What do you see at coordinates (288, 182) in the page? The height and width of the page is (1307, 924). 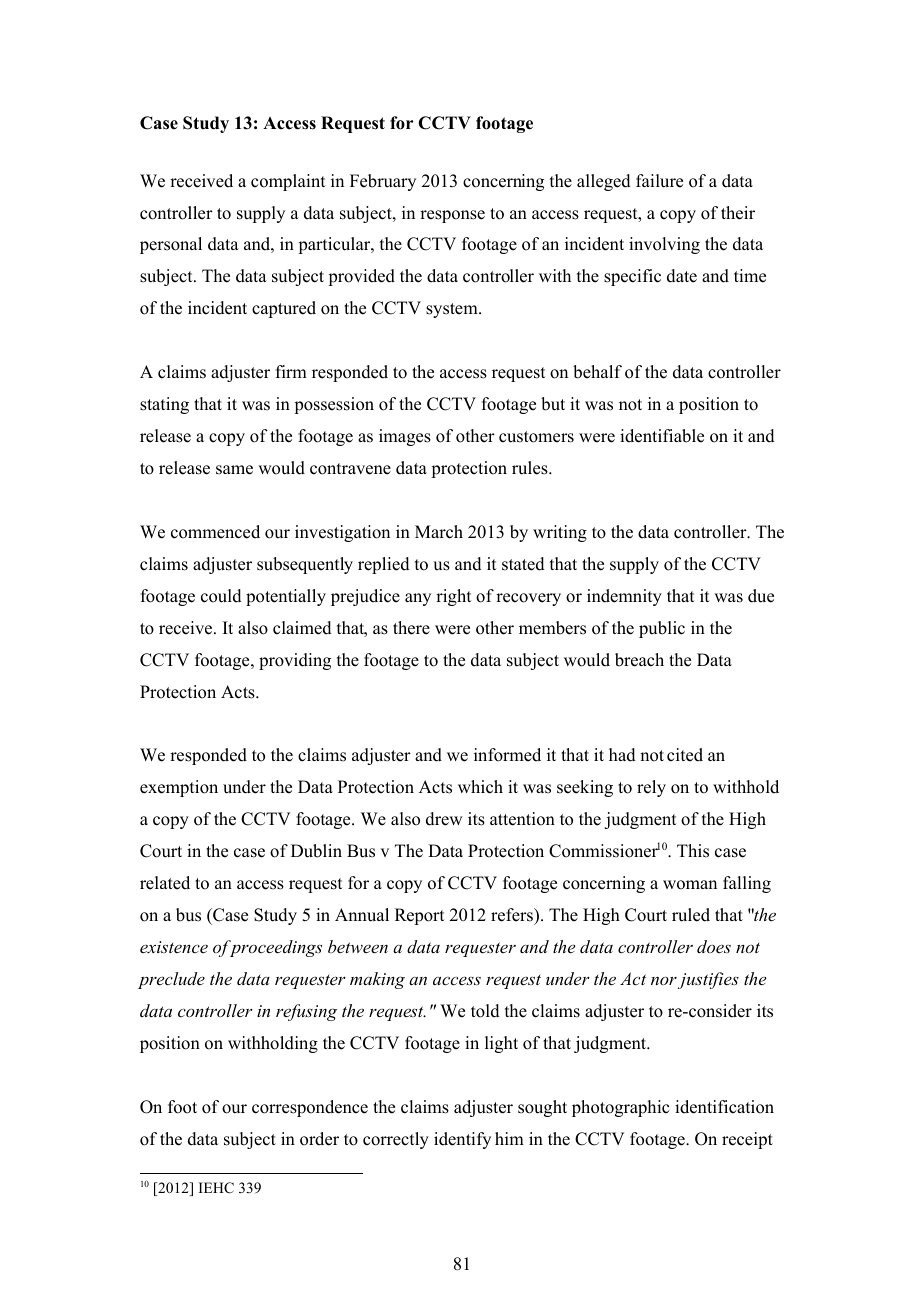 I see `complaint` at bounding box center [288, 182].
